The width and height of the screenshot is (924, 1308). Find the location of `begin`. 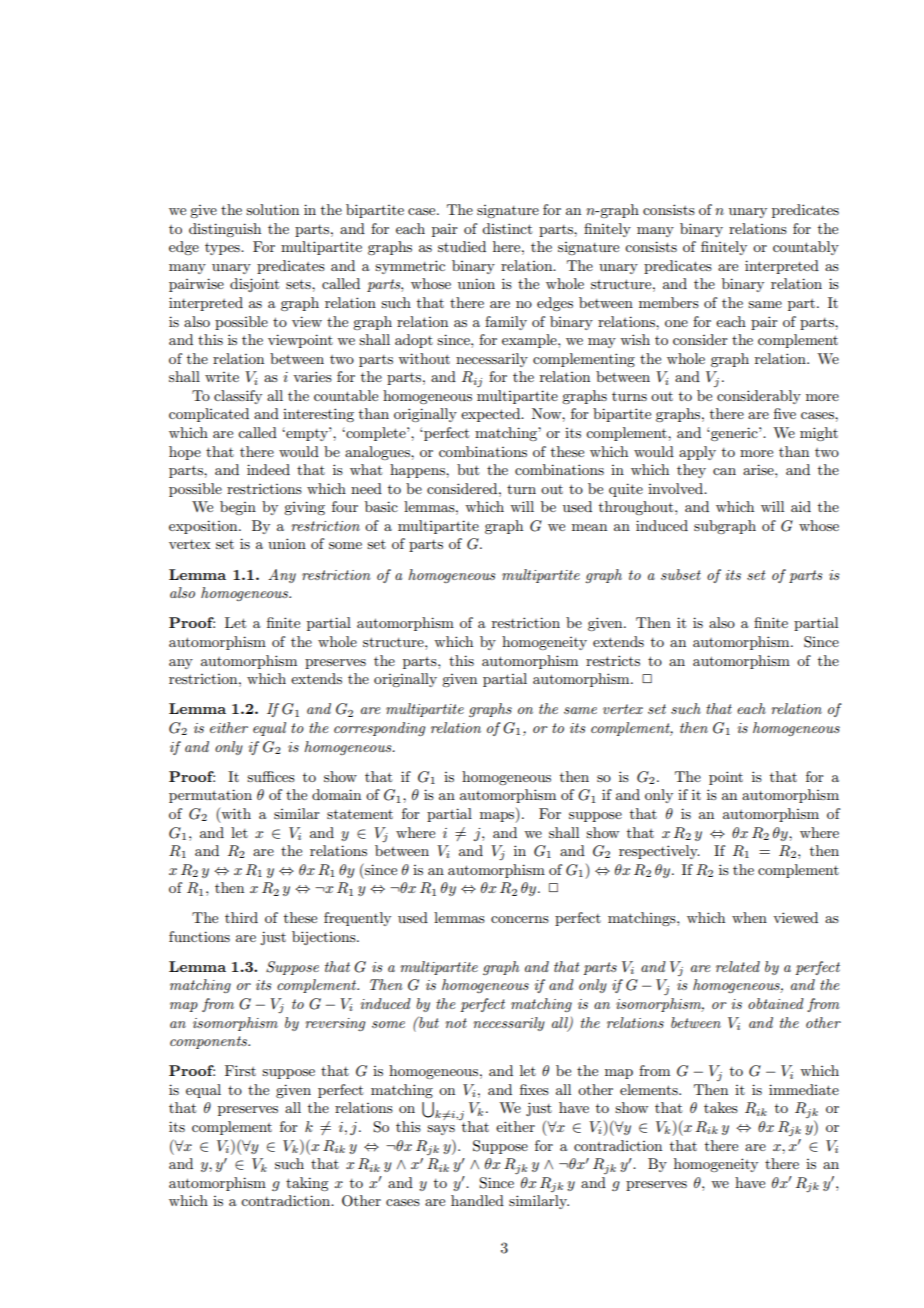

begin is located at coordinates (238, 508).
